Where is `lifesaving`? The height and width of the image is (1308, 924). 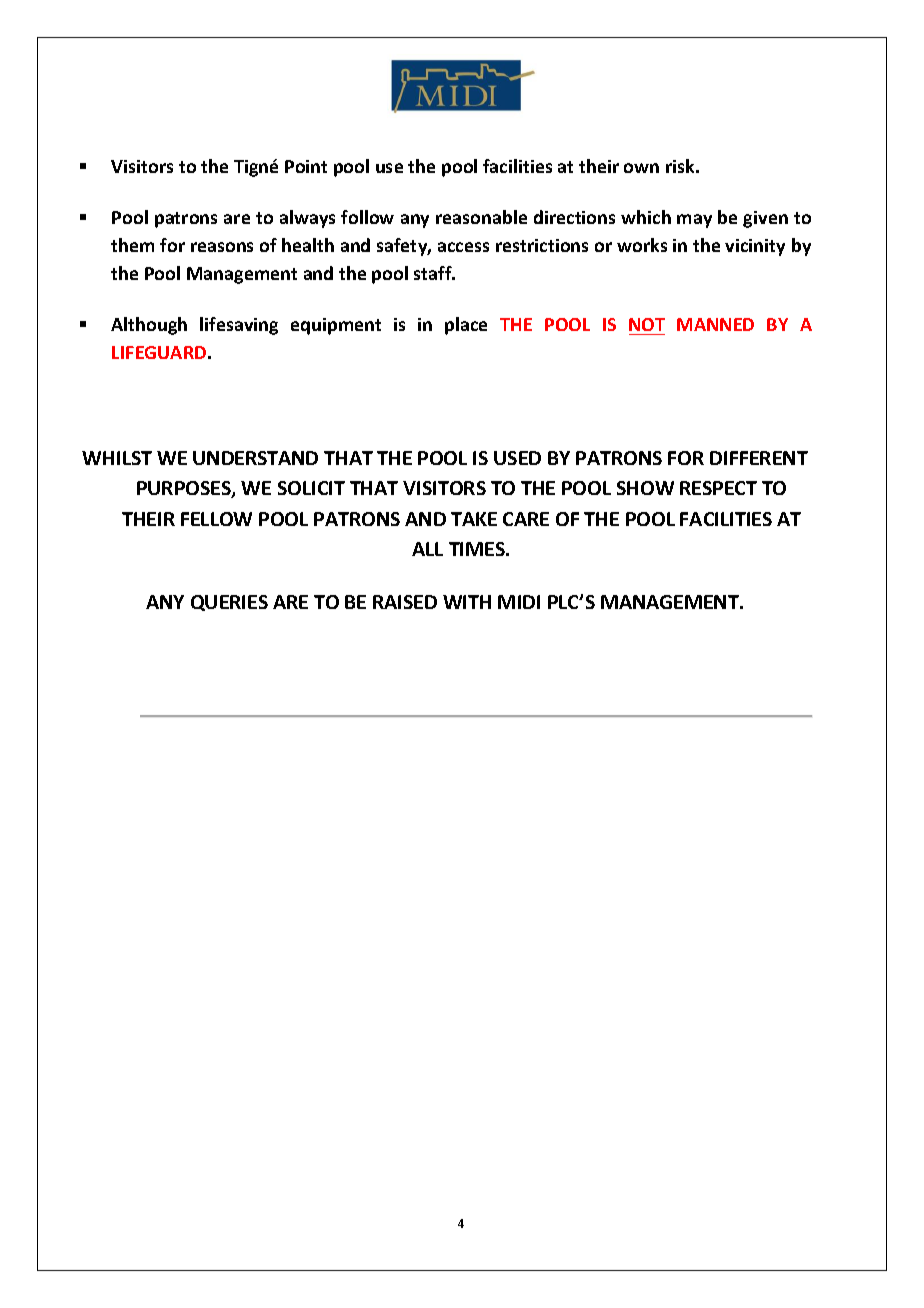
lifesaving is located at coordinates (239, 326).
